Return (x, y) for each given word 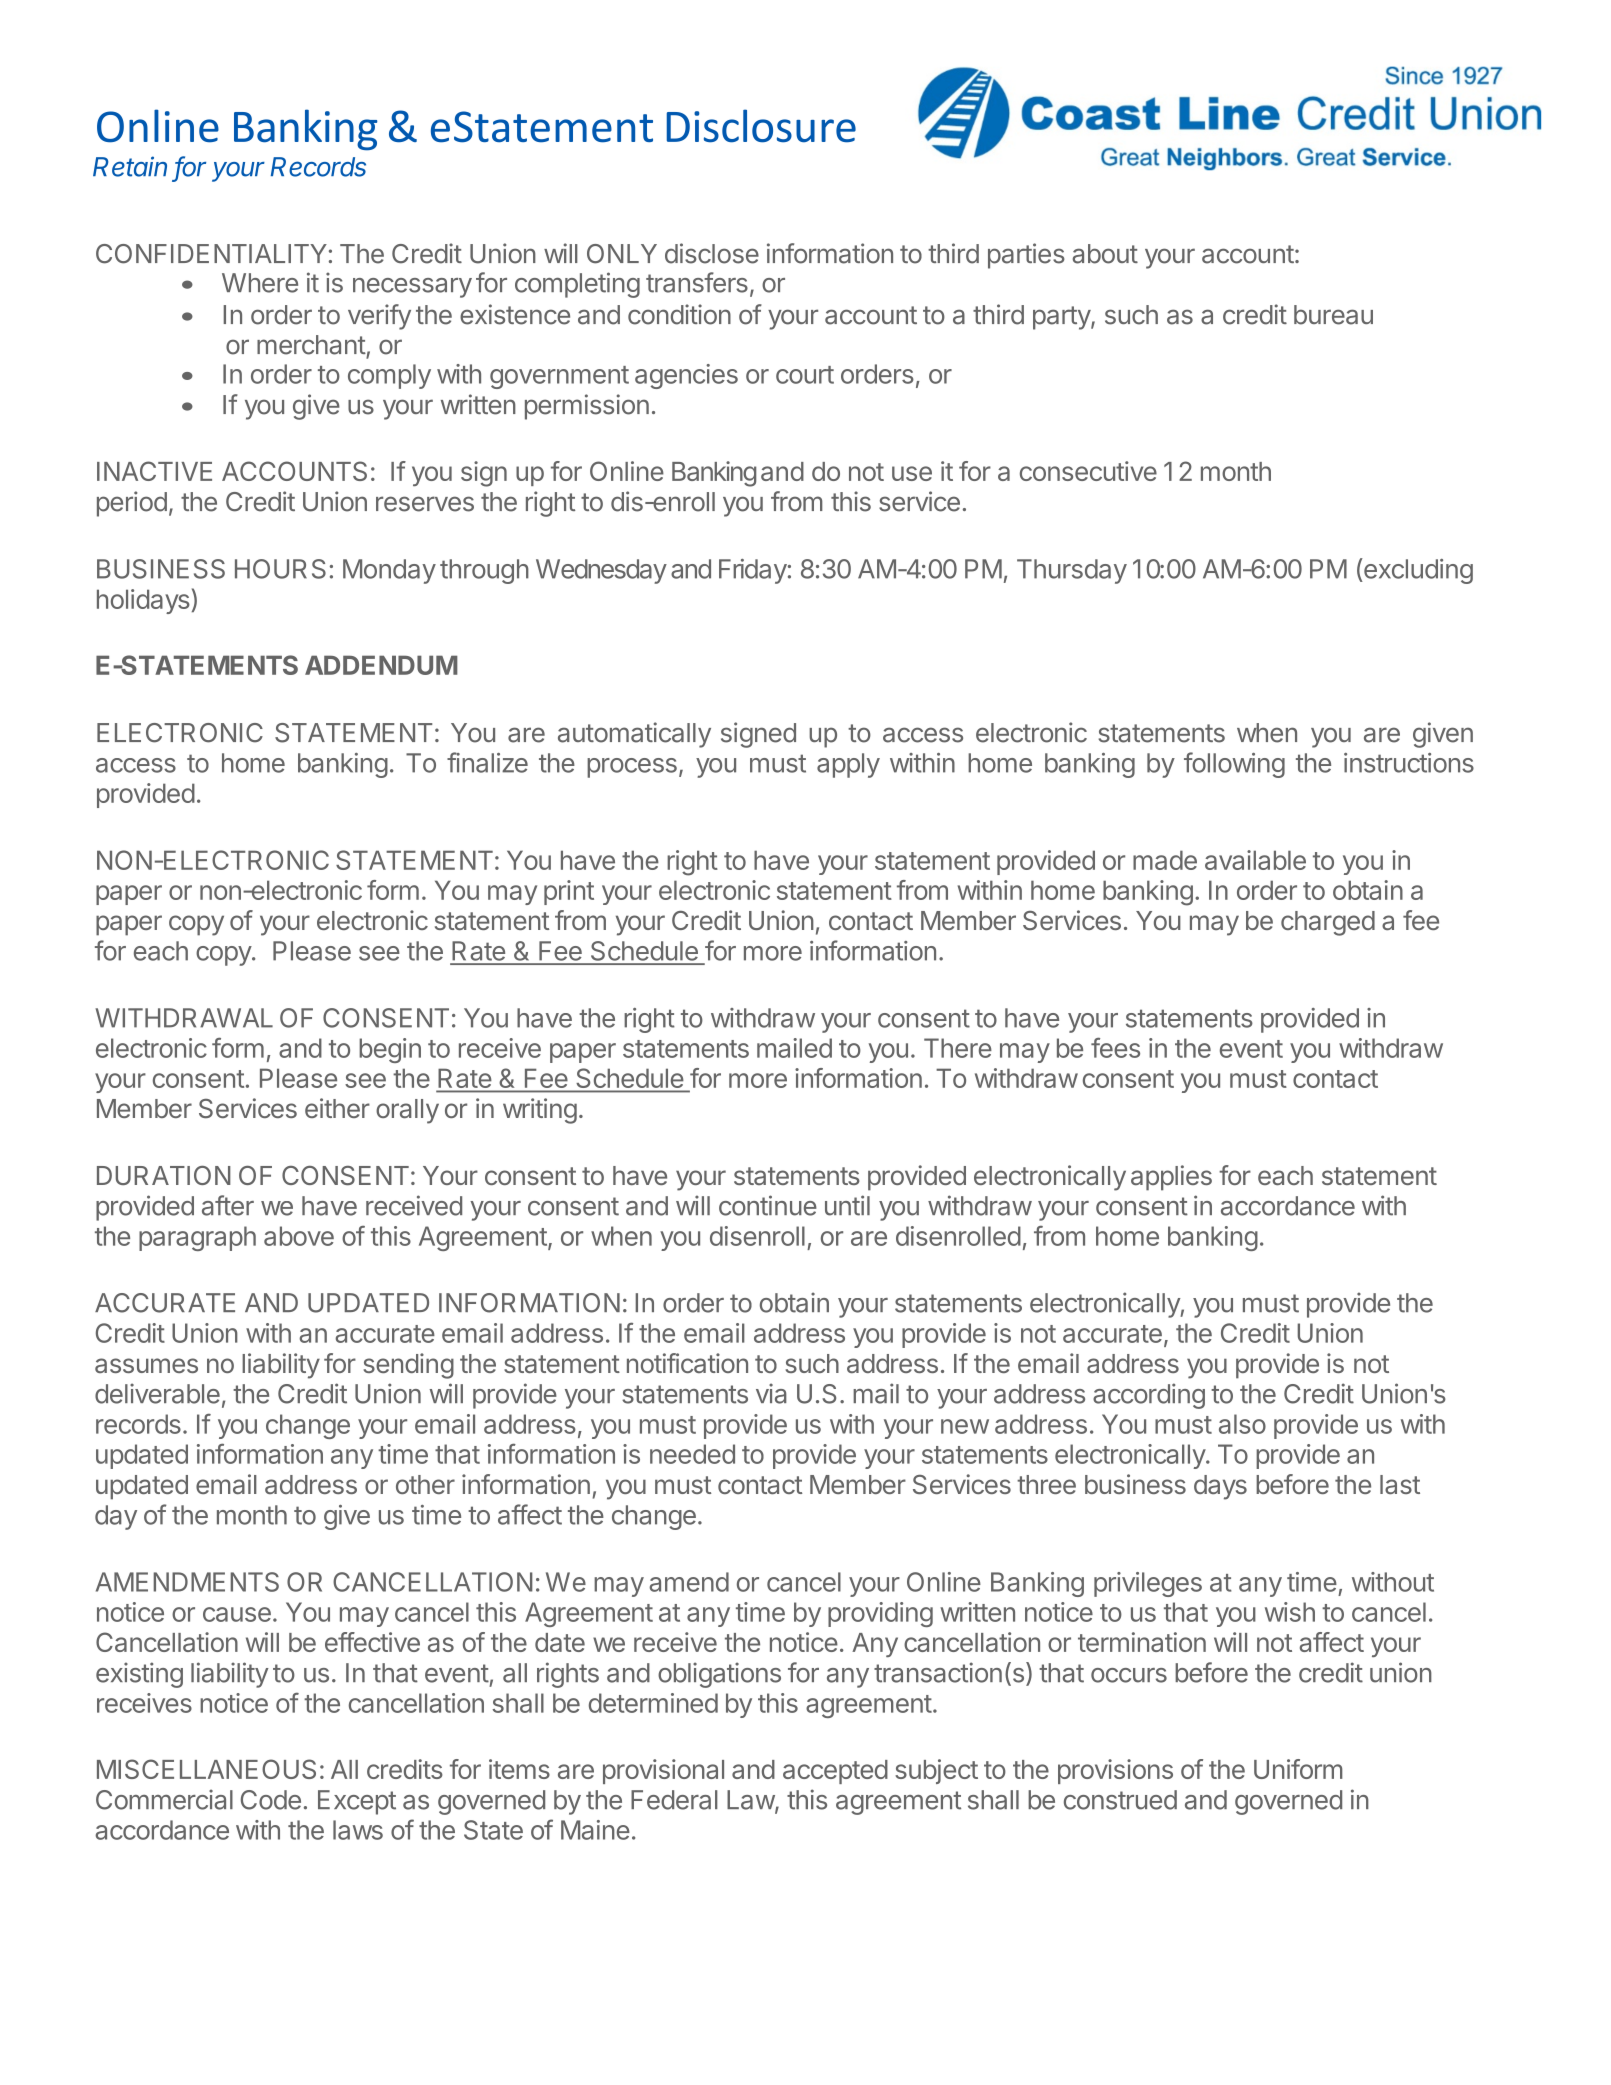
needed (692, 1454)
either (337, 1108)
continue (768, 1205)
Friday (753, 571)
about (1105, 254)
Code (271, 1800)
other (425, 1484)
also (1242, 1424)
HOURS (280, 569)
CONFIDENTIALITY (211, 254)
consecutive (1088, 471)
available (1255, 860)
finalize (487, 762)
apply (848, 765)
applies (1171, 1178)
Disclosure (761, 126)
